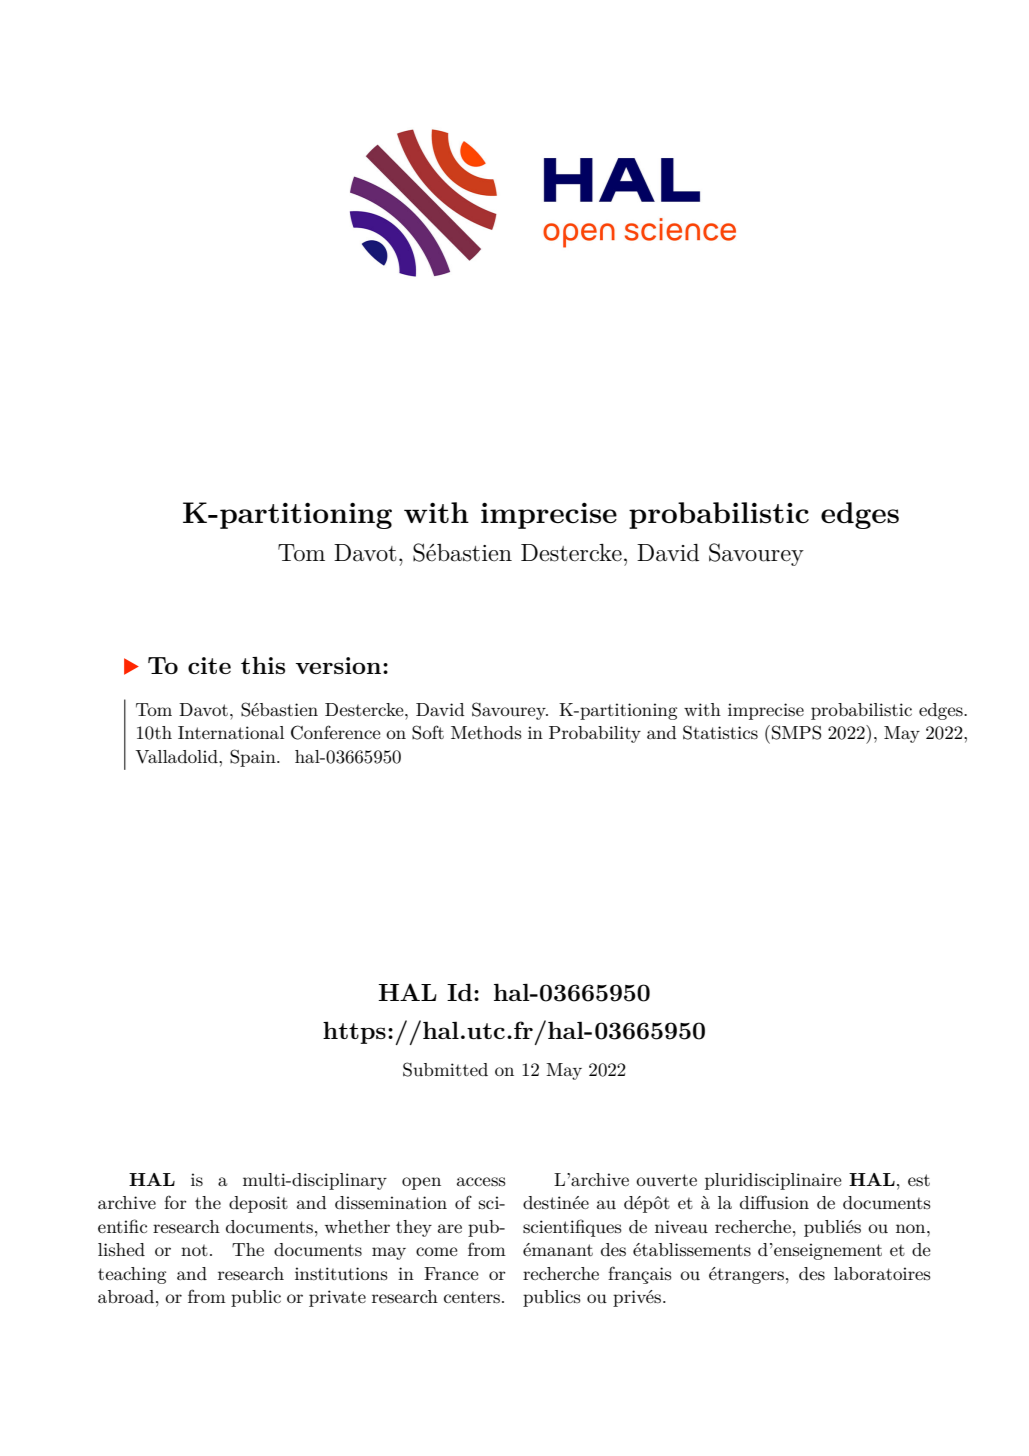  Describe the element at coordinates (450, 1228) in the screenshot. I see `are` at that location.
